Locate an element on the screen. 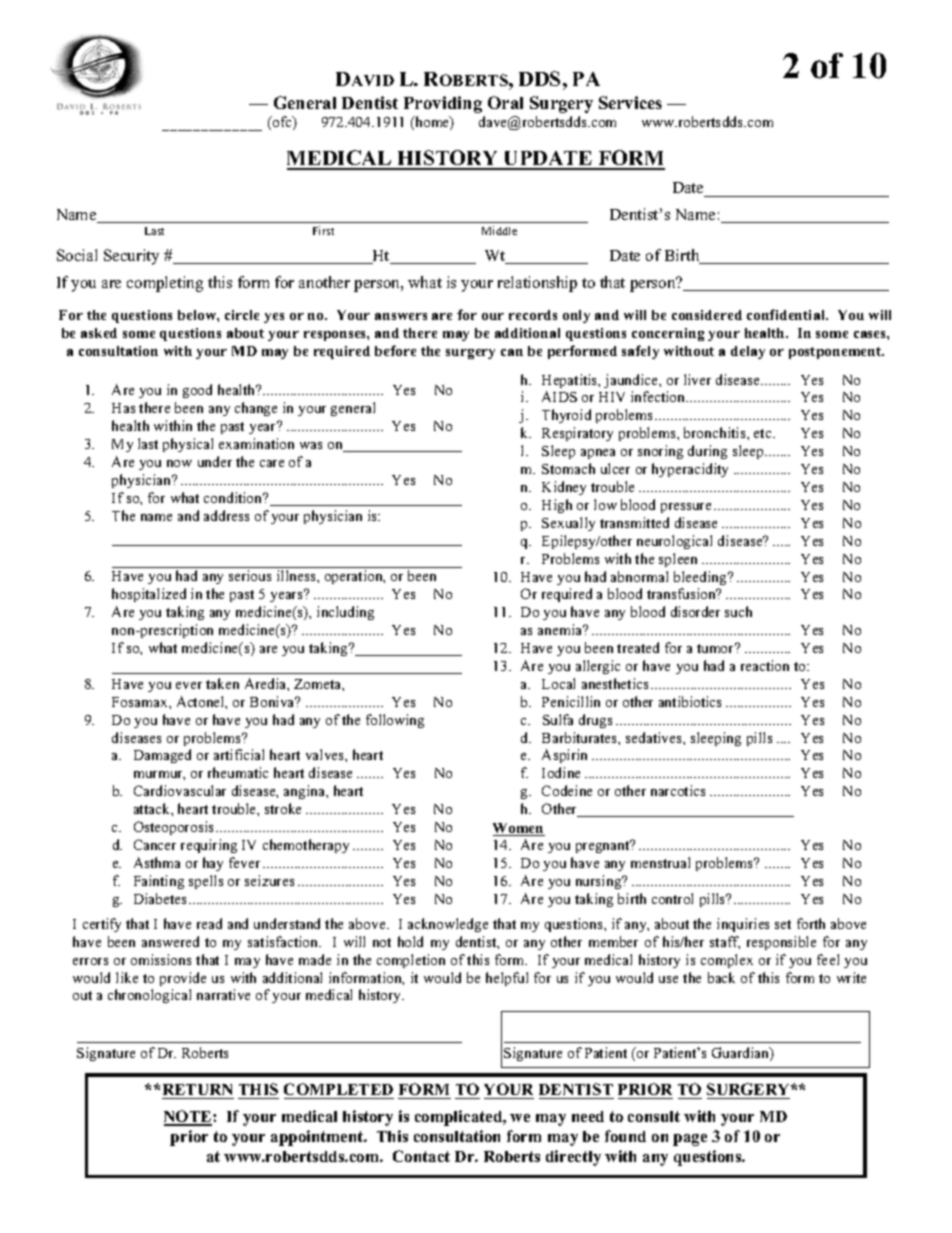 The image size is (952, 1233). NOTE is located at coordinates (189, 1117).
